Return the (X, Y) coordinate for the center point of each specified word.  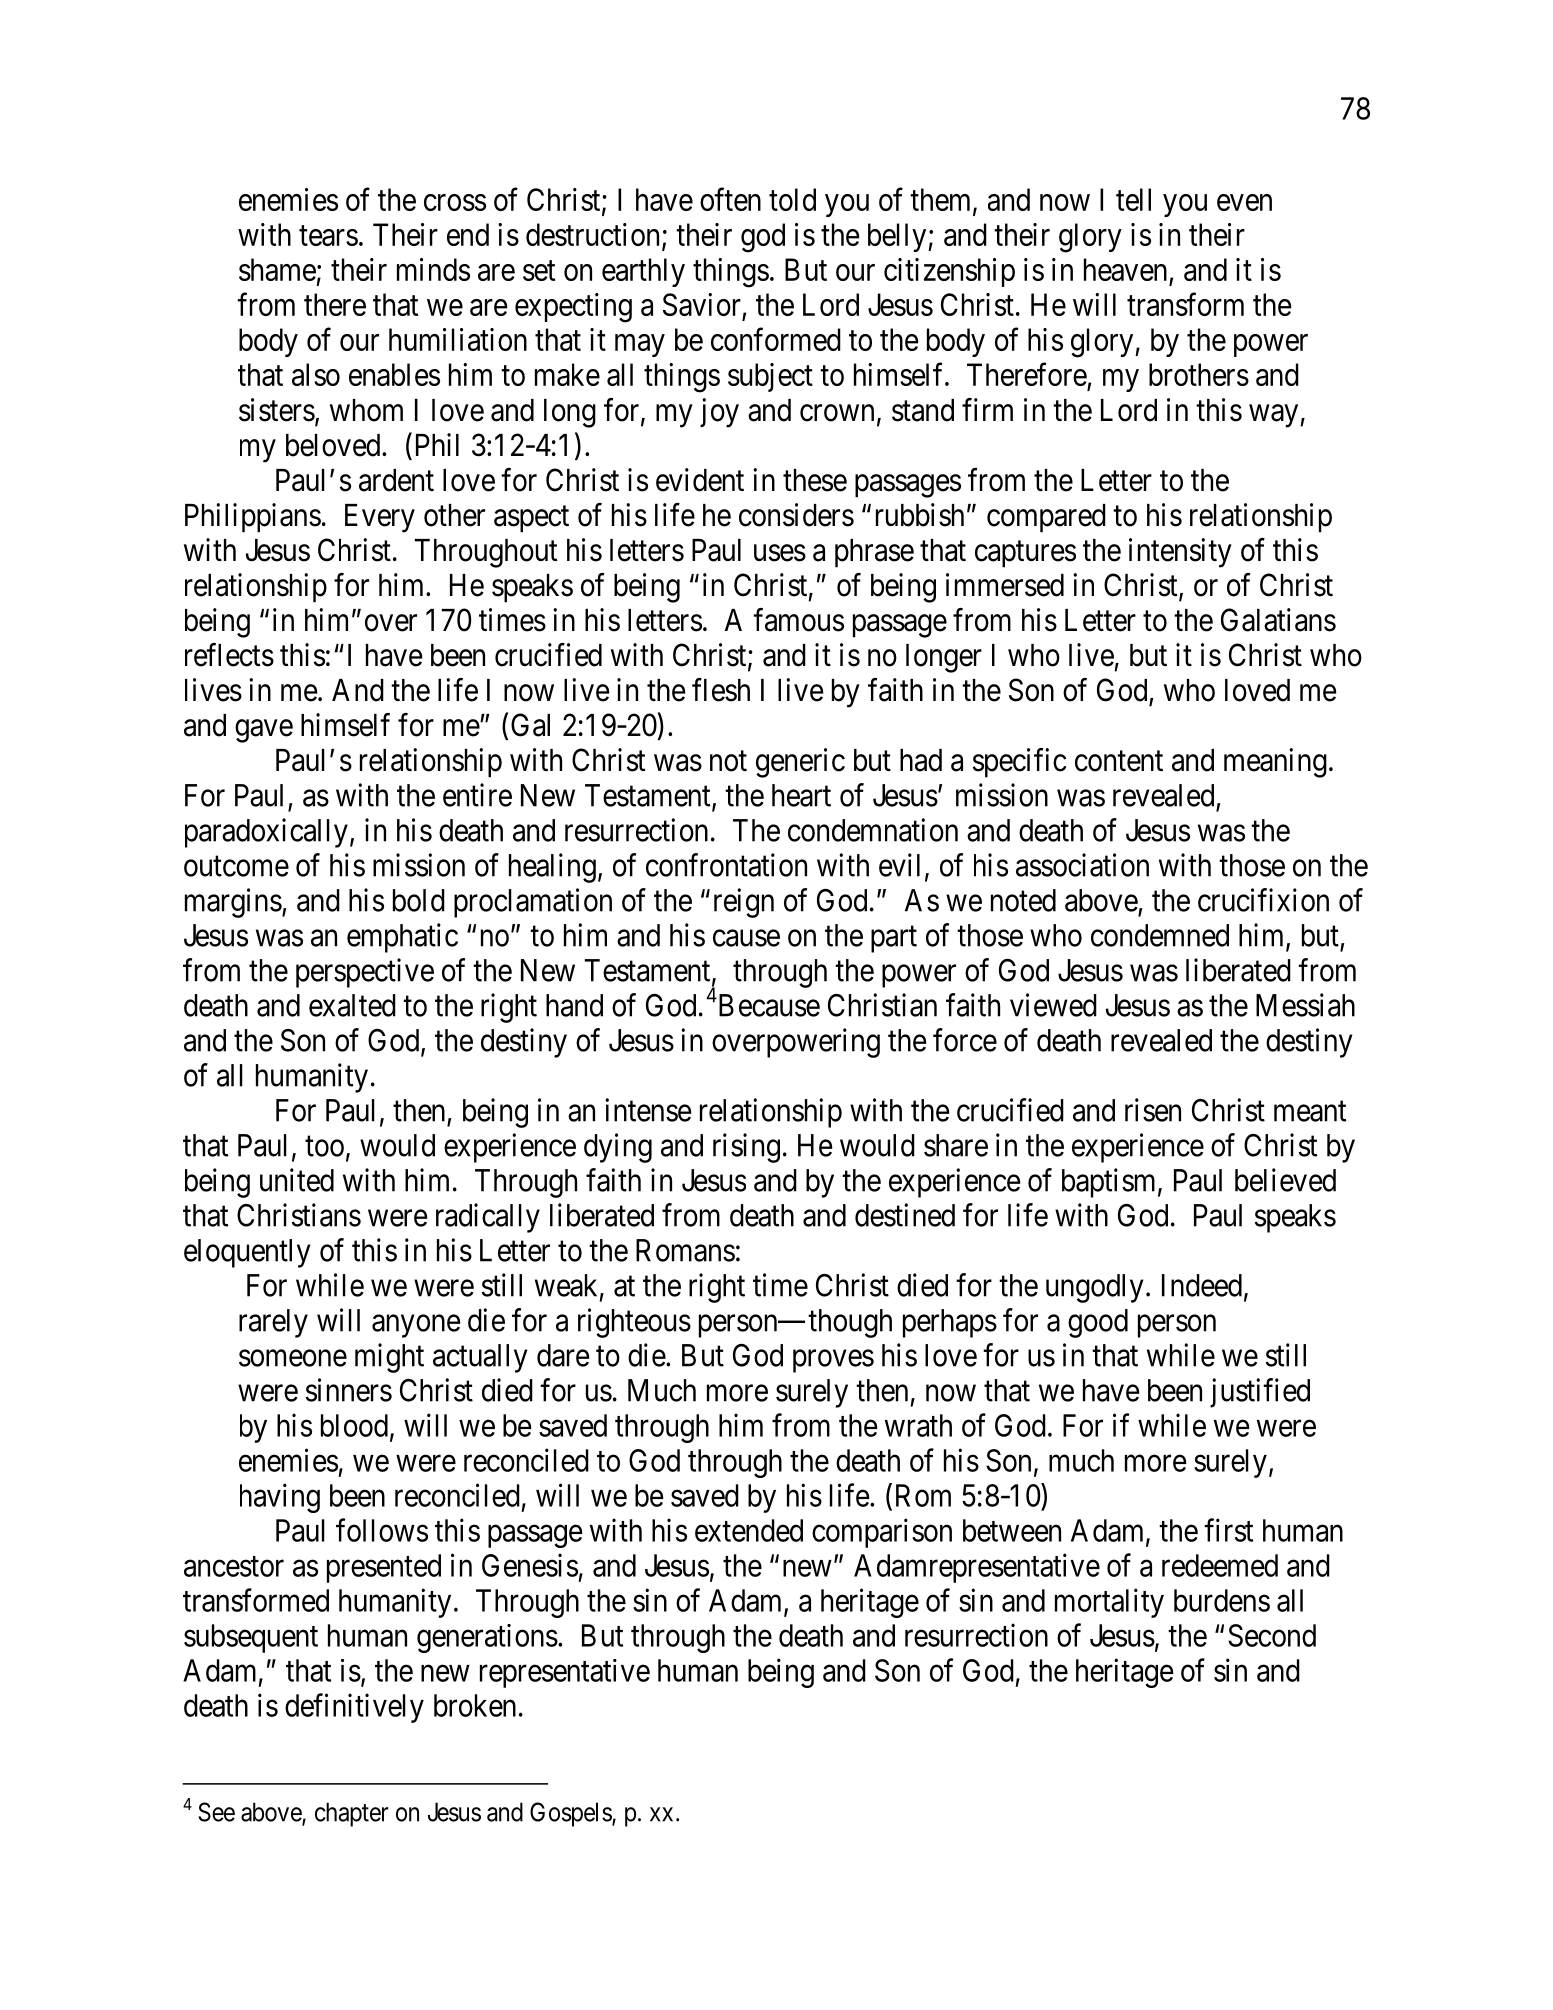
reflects (229, 655)
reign (744, 903)
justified (1260, 1393)
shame (277, 269)
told (792, 199)
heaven (1127, 271)
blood (354, 1425)
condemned (1160, 935)
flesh (721, 690)
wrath (918, 1425)
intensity (1180, 553)
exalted (352, 1005)
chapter (352, 1814)
